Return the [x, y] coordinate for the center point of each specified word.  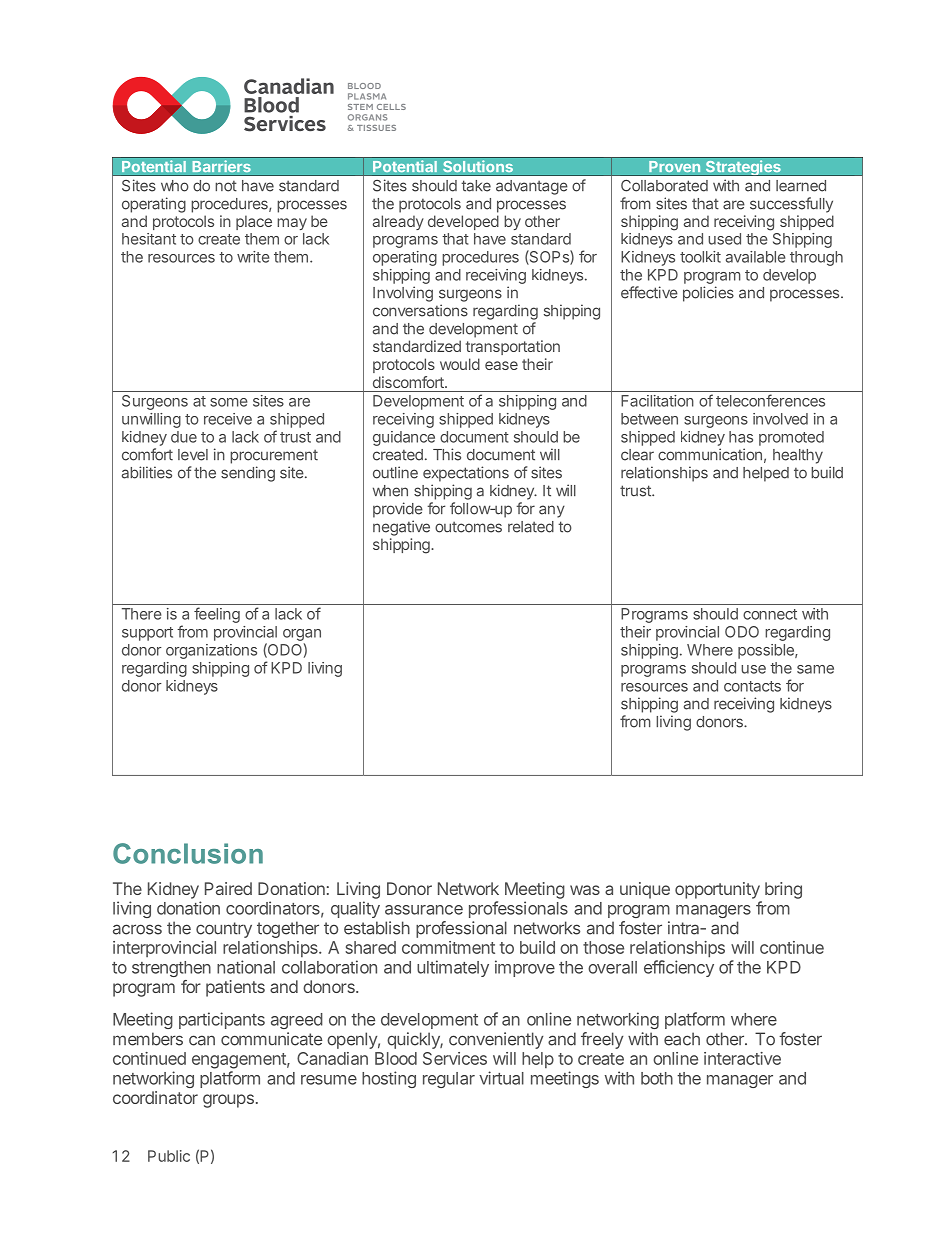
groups [228, 1101]
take [476, 186]
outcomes [468, 527]
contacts [752, 686]
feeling [217, 615]
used [724, 239]
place [254, 222]
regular [449, 1080]
